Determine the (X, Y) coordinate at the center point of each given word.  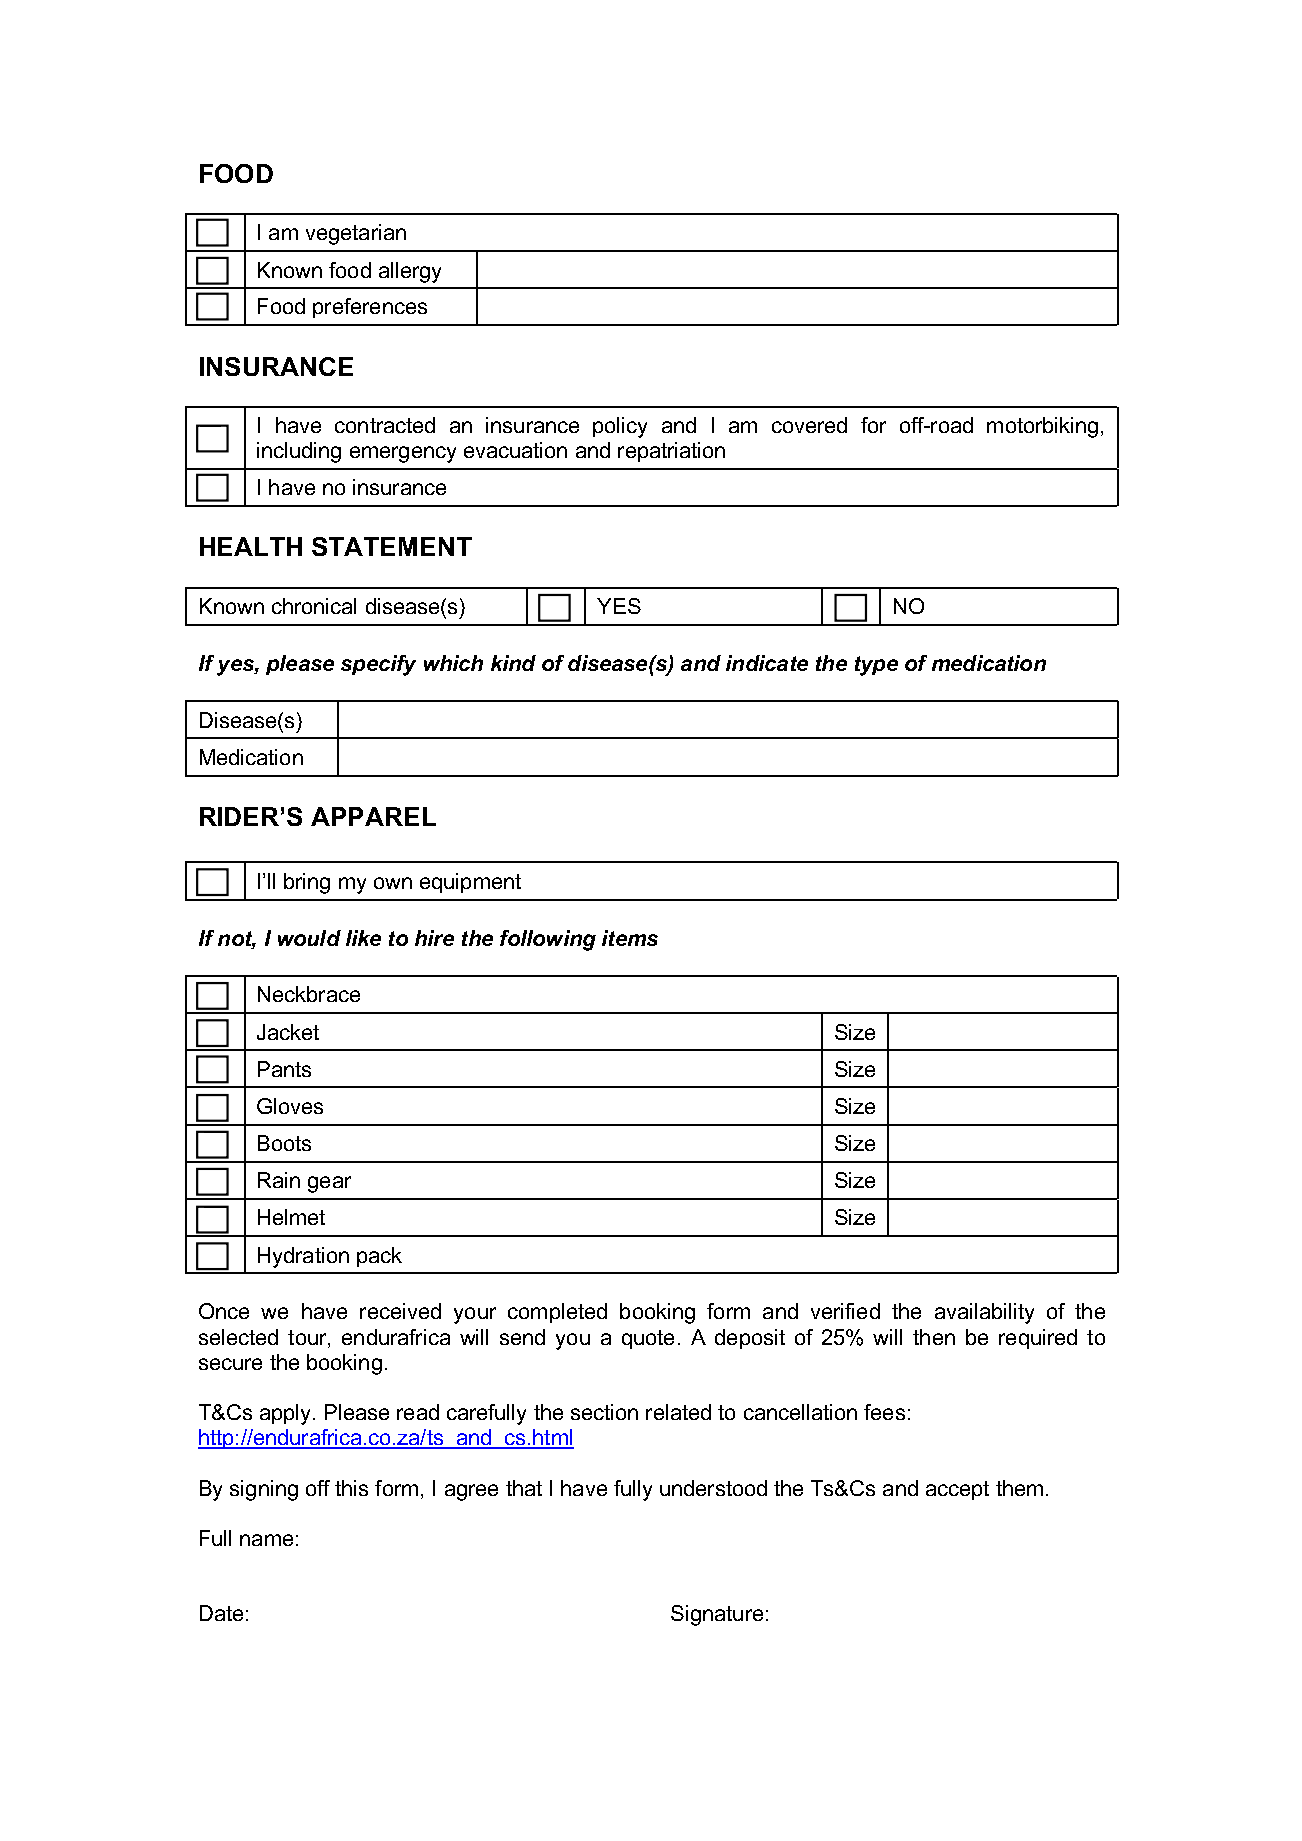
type (876, 666)
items (630, 938)
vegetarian (356, 234)
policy (620, 427)
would (309, 938)
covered (809, 425)
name (266, 1540)
